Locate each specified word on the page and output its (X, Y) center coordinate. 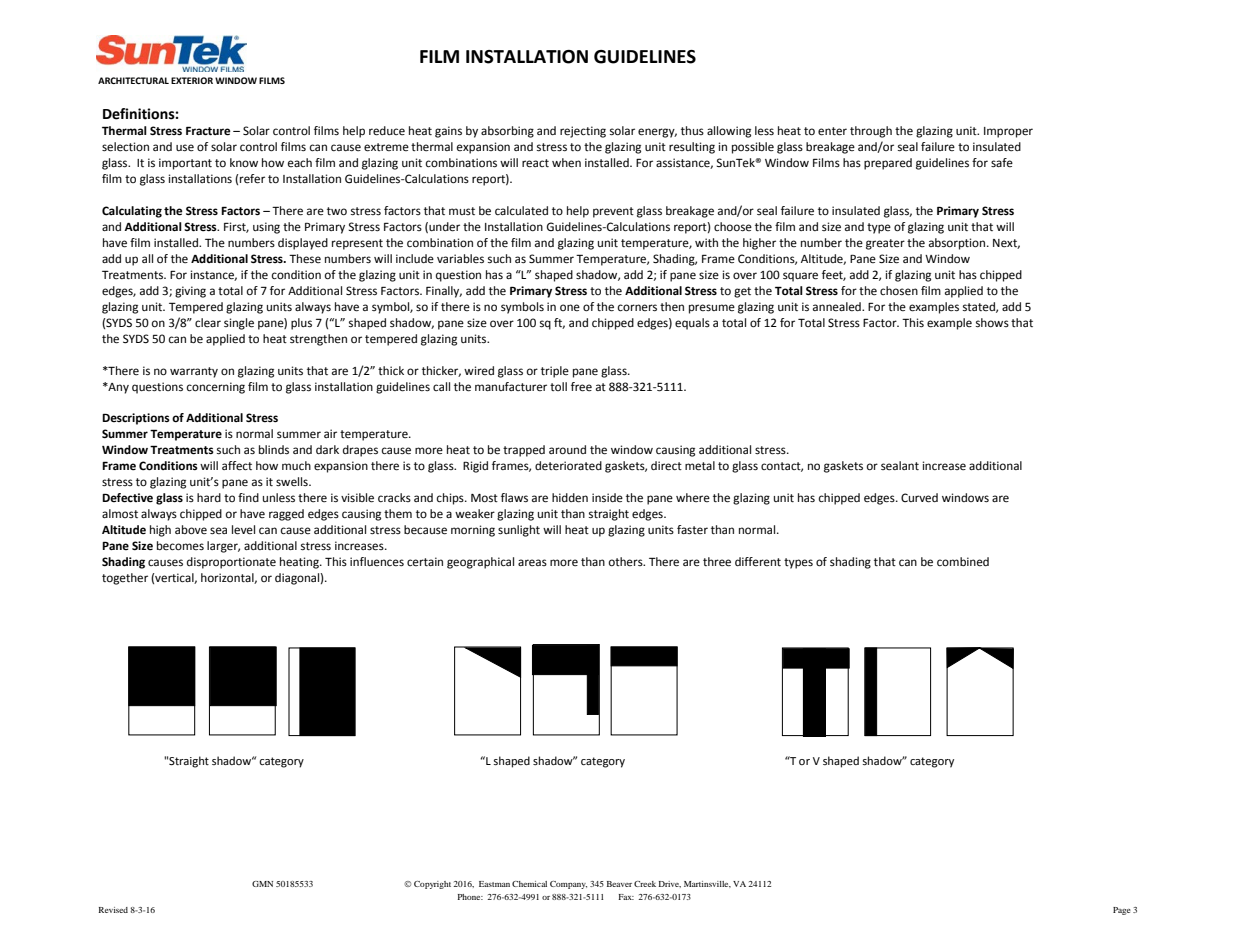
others (627, 561)
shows (992, 323)
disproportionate (231, 563)
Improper (1008, 132)
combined (963, 562)
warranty (194, 372)
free (581, 387)
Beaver (619, 884)
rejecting (583, 132)
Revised (113, 910)
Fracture (208, 131)
